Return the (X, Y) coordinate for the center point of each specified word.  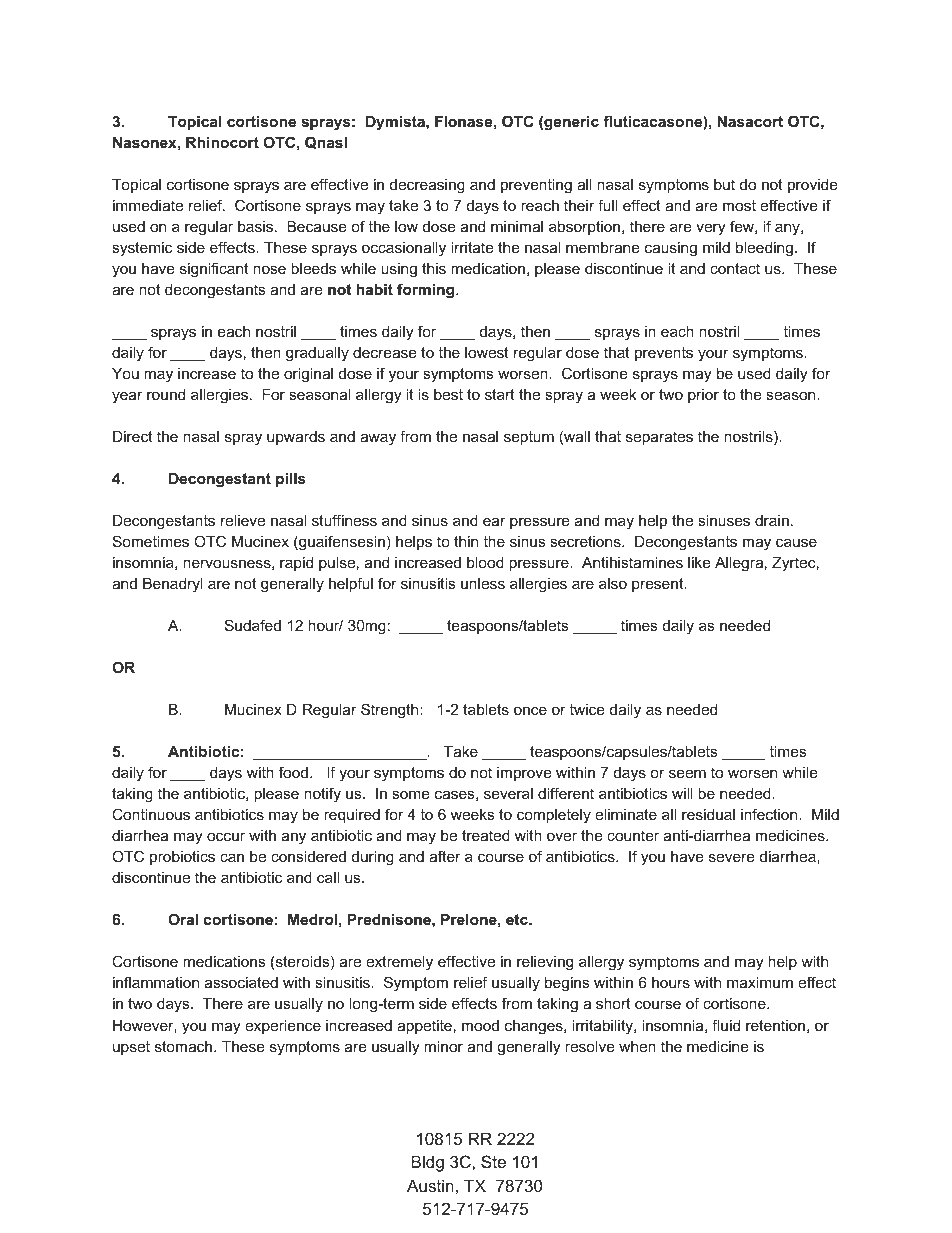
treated (486, 835)
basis (257, 226)
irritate (472, 247)
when (637, 1046)
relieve (243, 520)
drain (772, 520)
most (739, 205)
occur (226, 836)
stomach (185, 1046)
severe (732, 857)
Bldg (427, 1163)
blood (485, 562)
